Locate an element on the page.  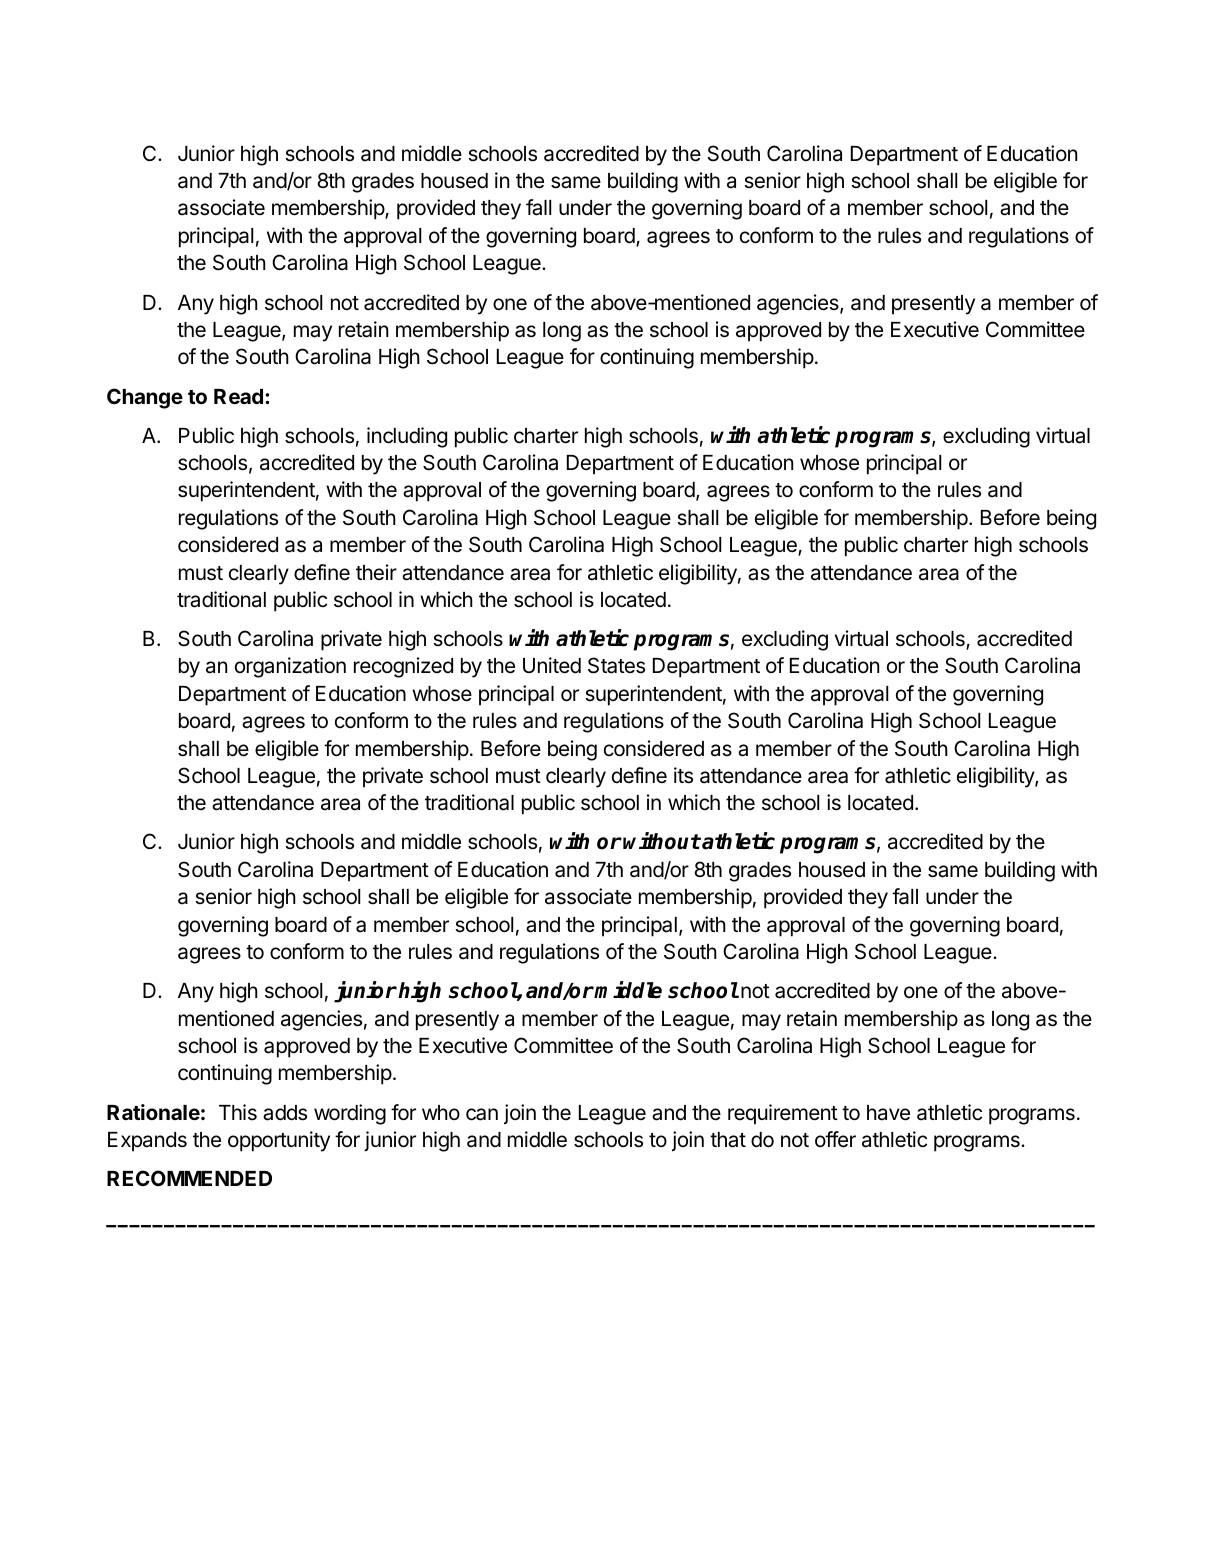
Read is located at coordinates (238, 396).
